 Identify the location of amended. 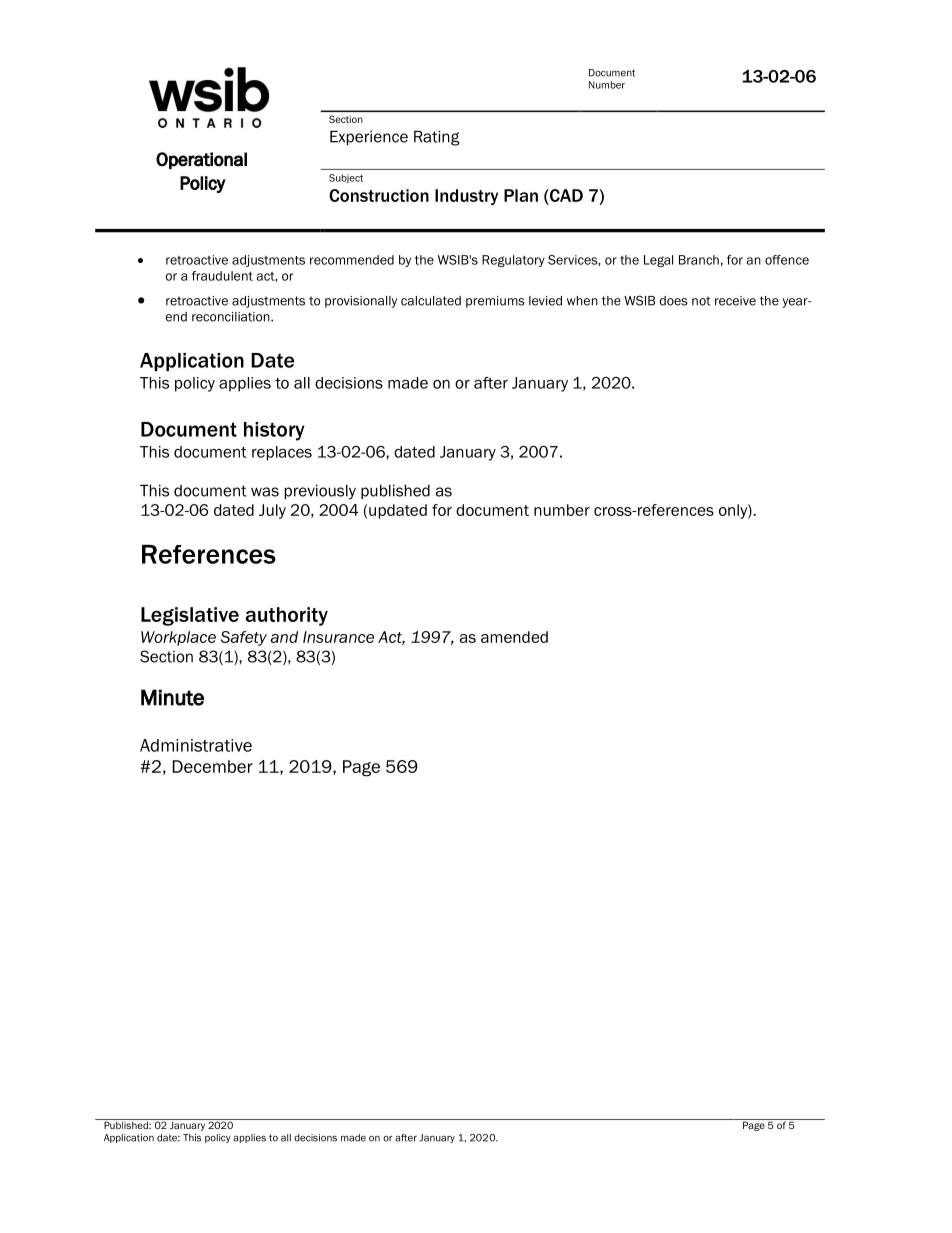
(514, 637).
